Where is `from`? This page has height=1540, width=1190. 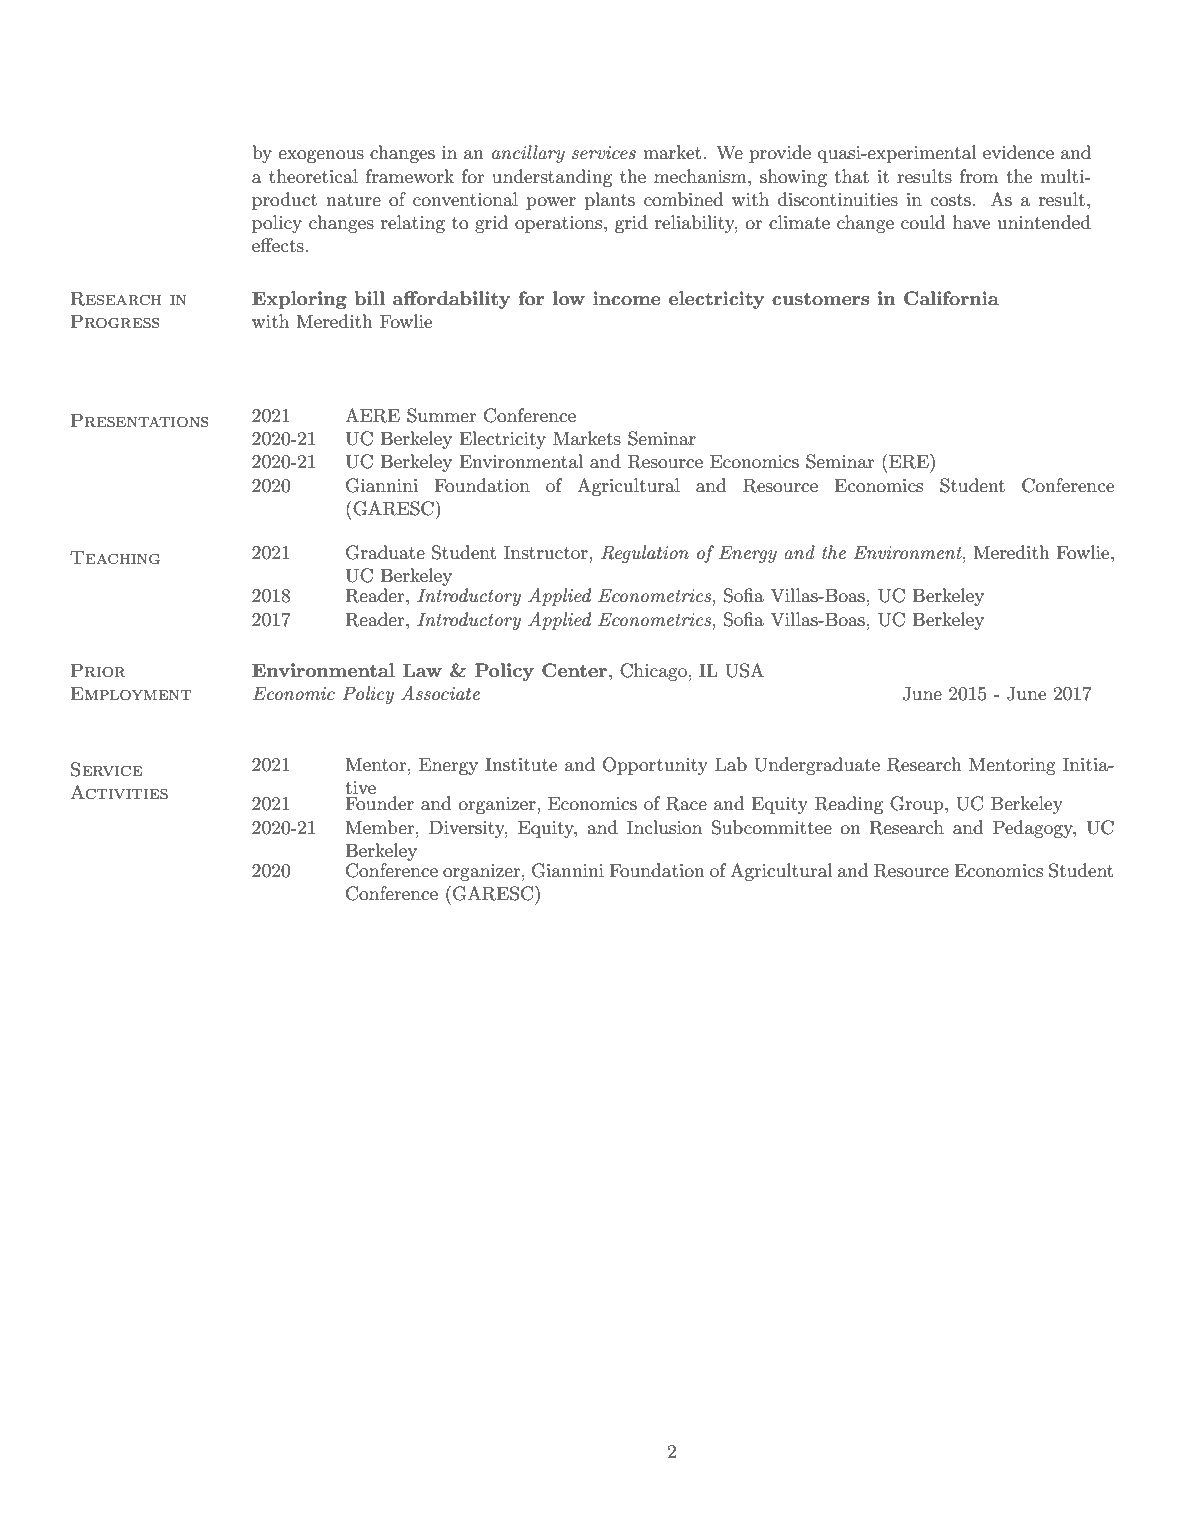 from is located at coordinates (979, 176).
